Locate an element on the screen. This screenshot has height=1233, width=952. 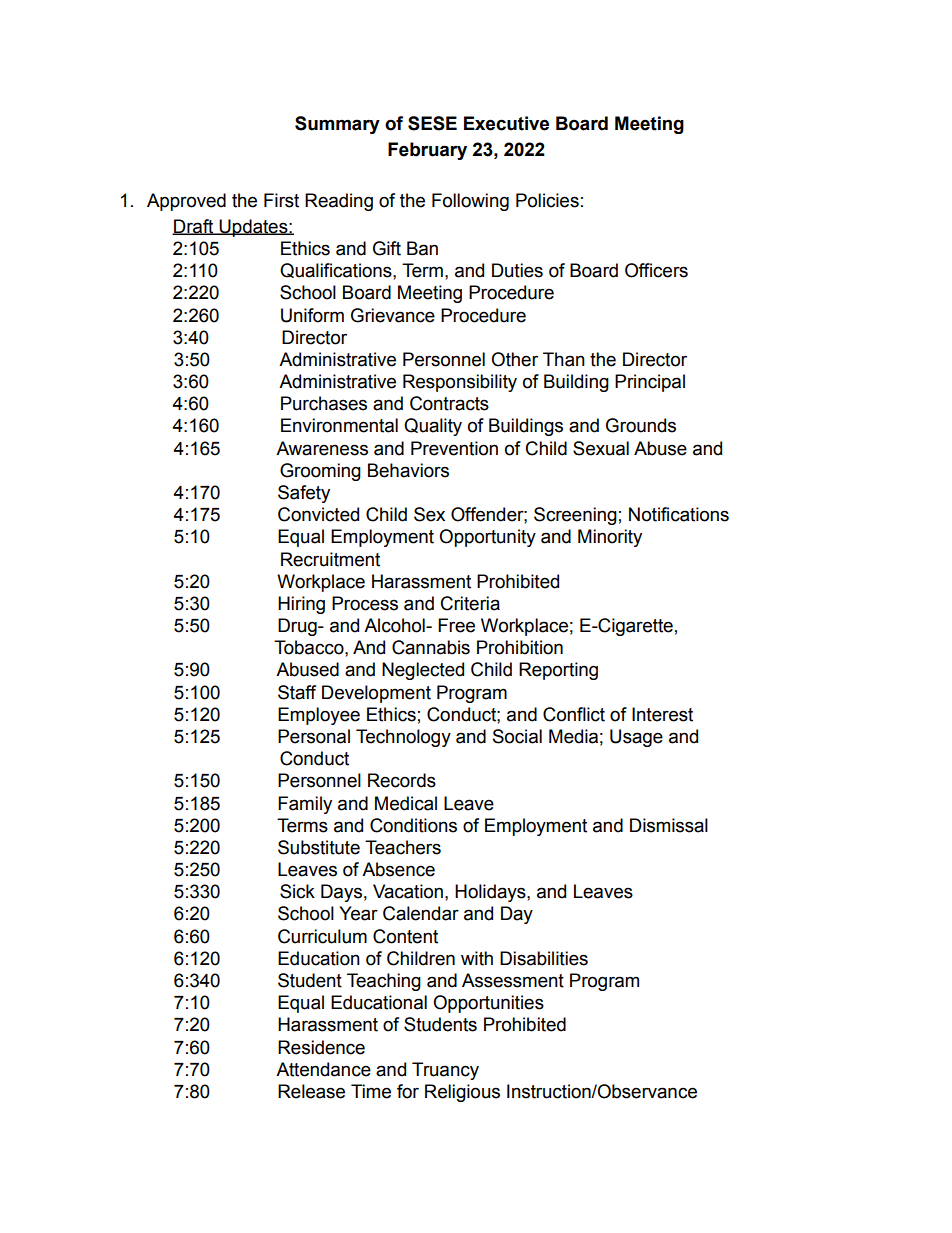
First is located at coordinates (281, 200).
